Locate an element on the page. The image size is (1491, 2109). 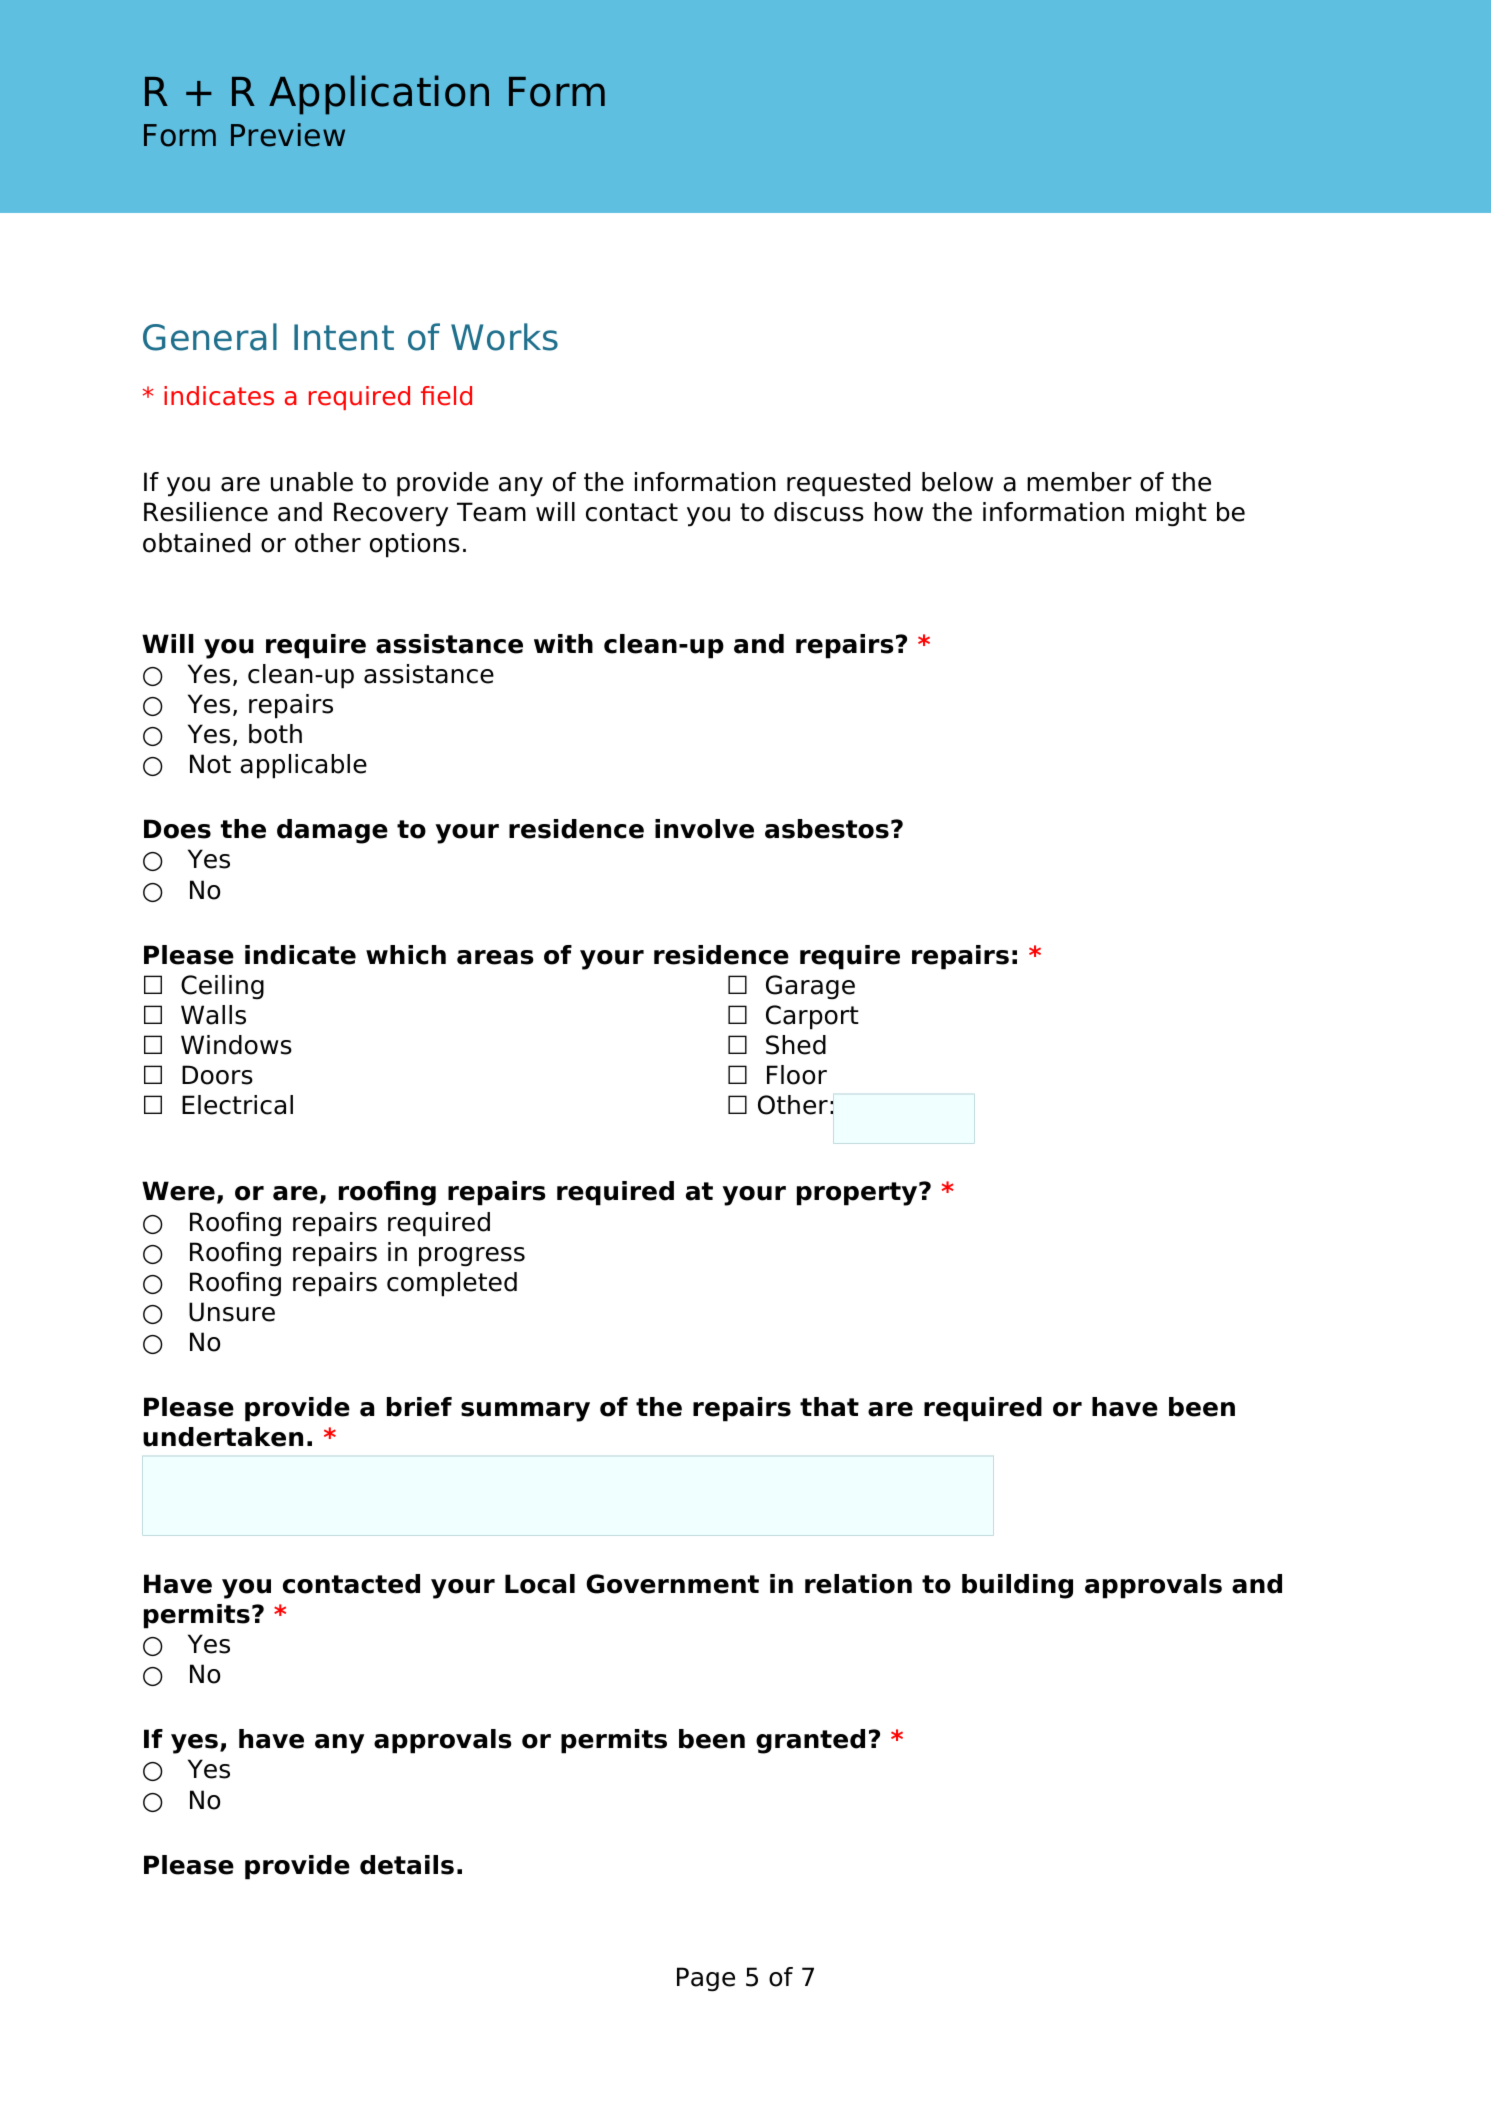
below is located at coordinates (957, 482).
